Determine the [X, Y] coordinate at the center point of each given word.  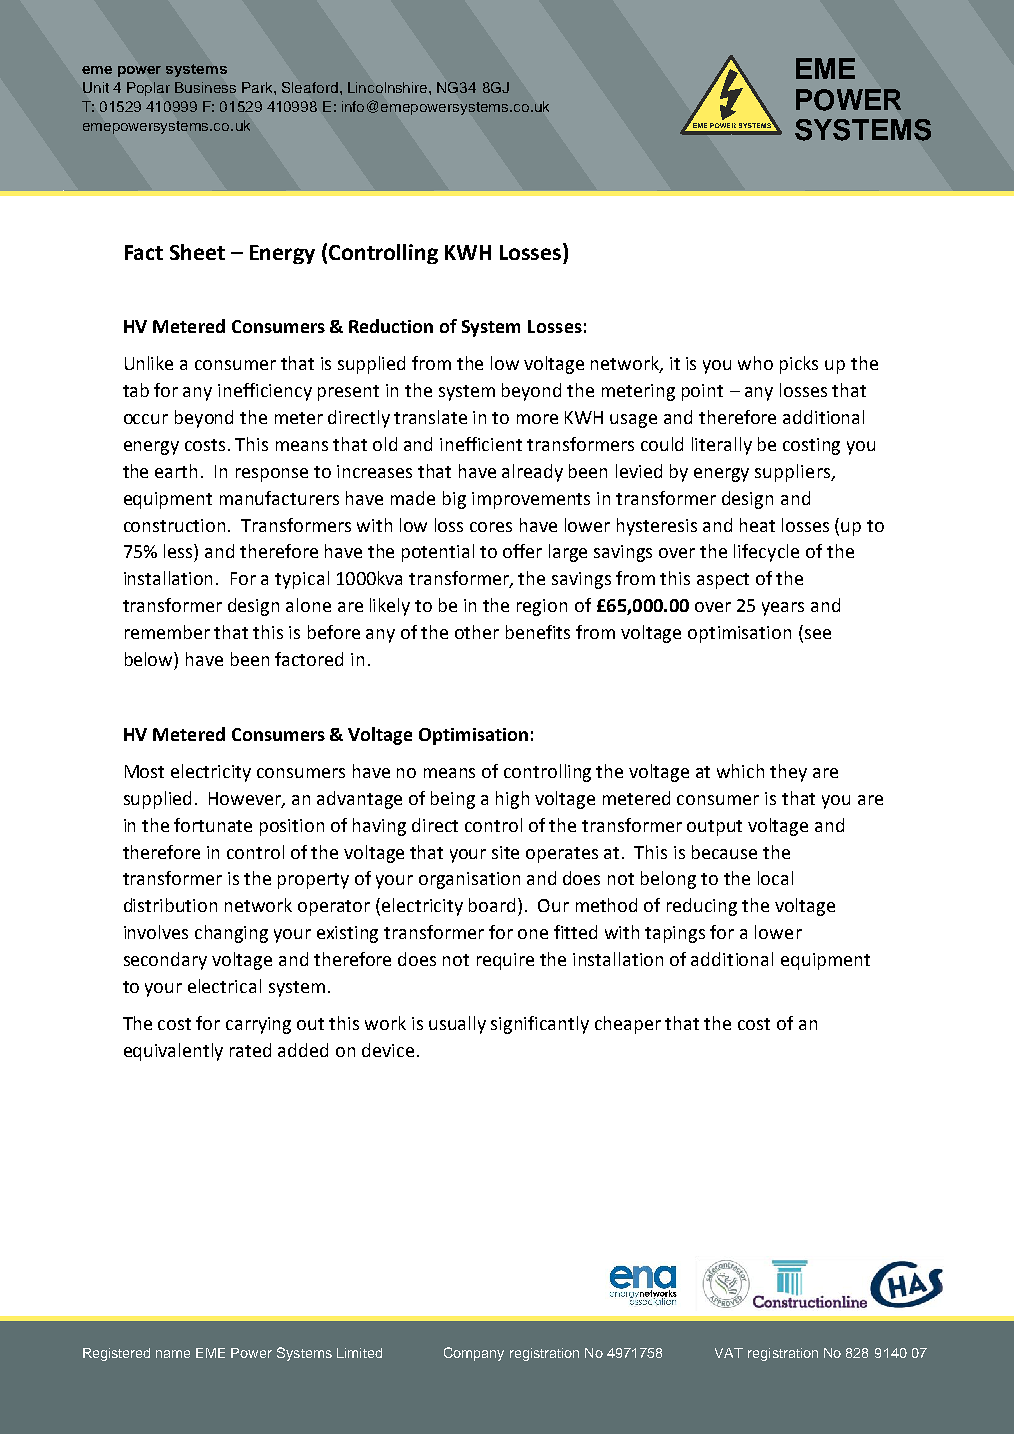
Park [258, 87]
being [453, 800]
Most [144, 771]
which [740, 771]
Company [474, 1354]
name [173, 1354]
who [755, 363]
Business [205, 87]
